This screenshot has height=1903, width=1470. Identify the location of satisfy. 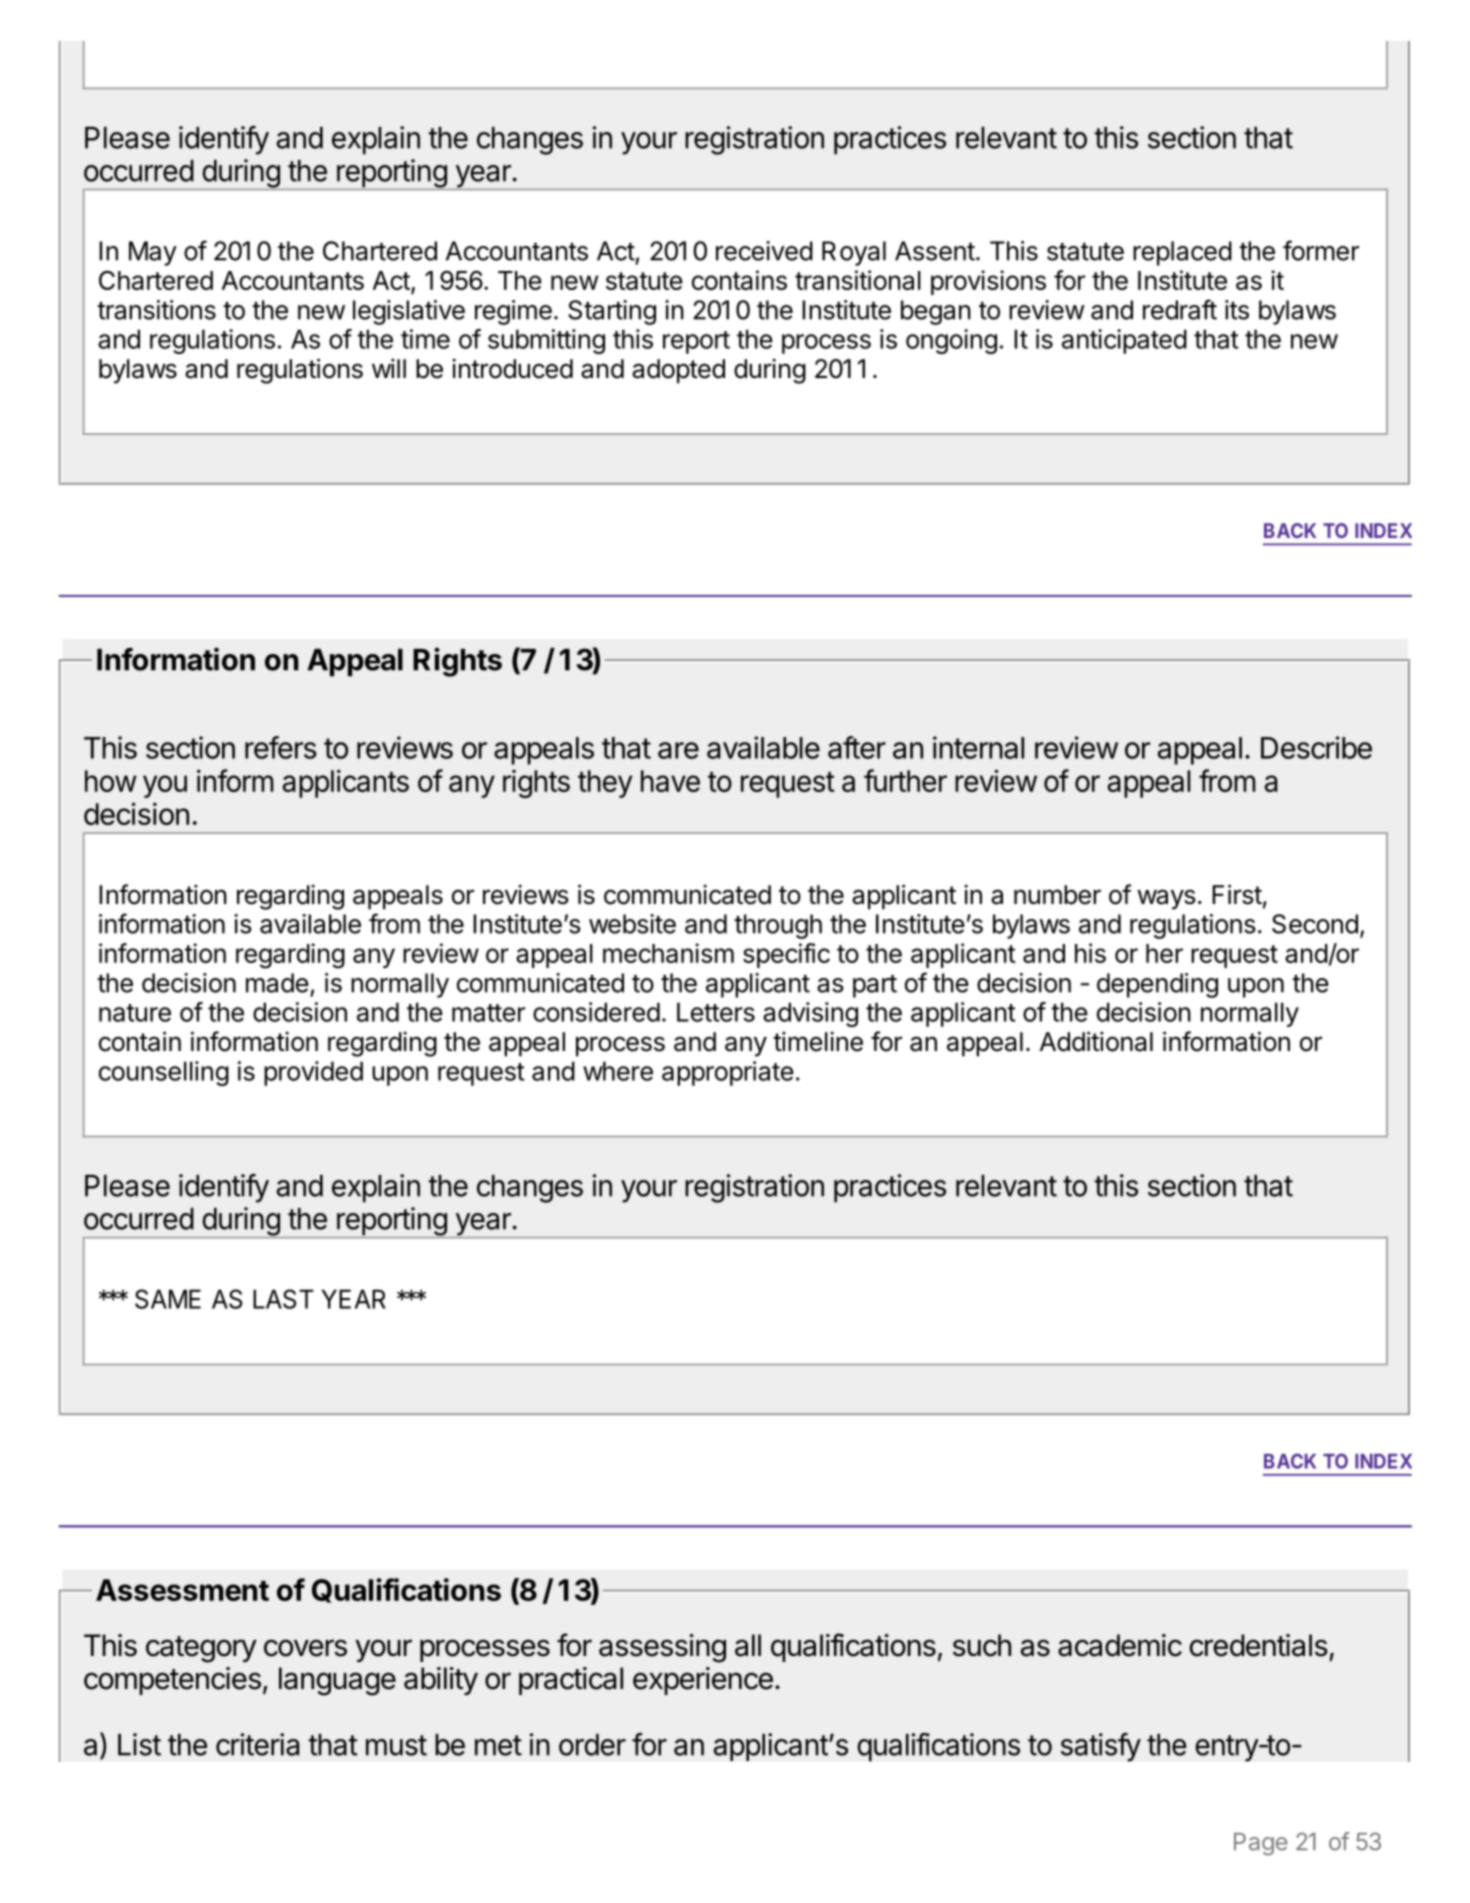
(1101, 1747).
